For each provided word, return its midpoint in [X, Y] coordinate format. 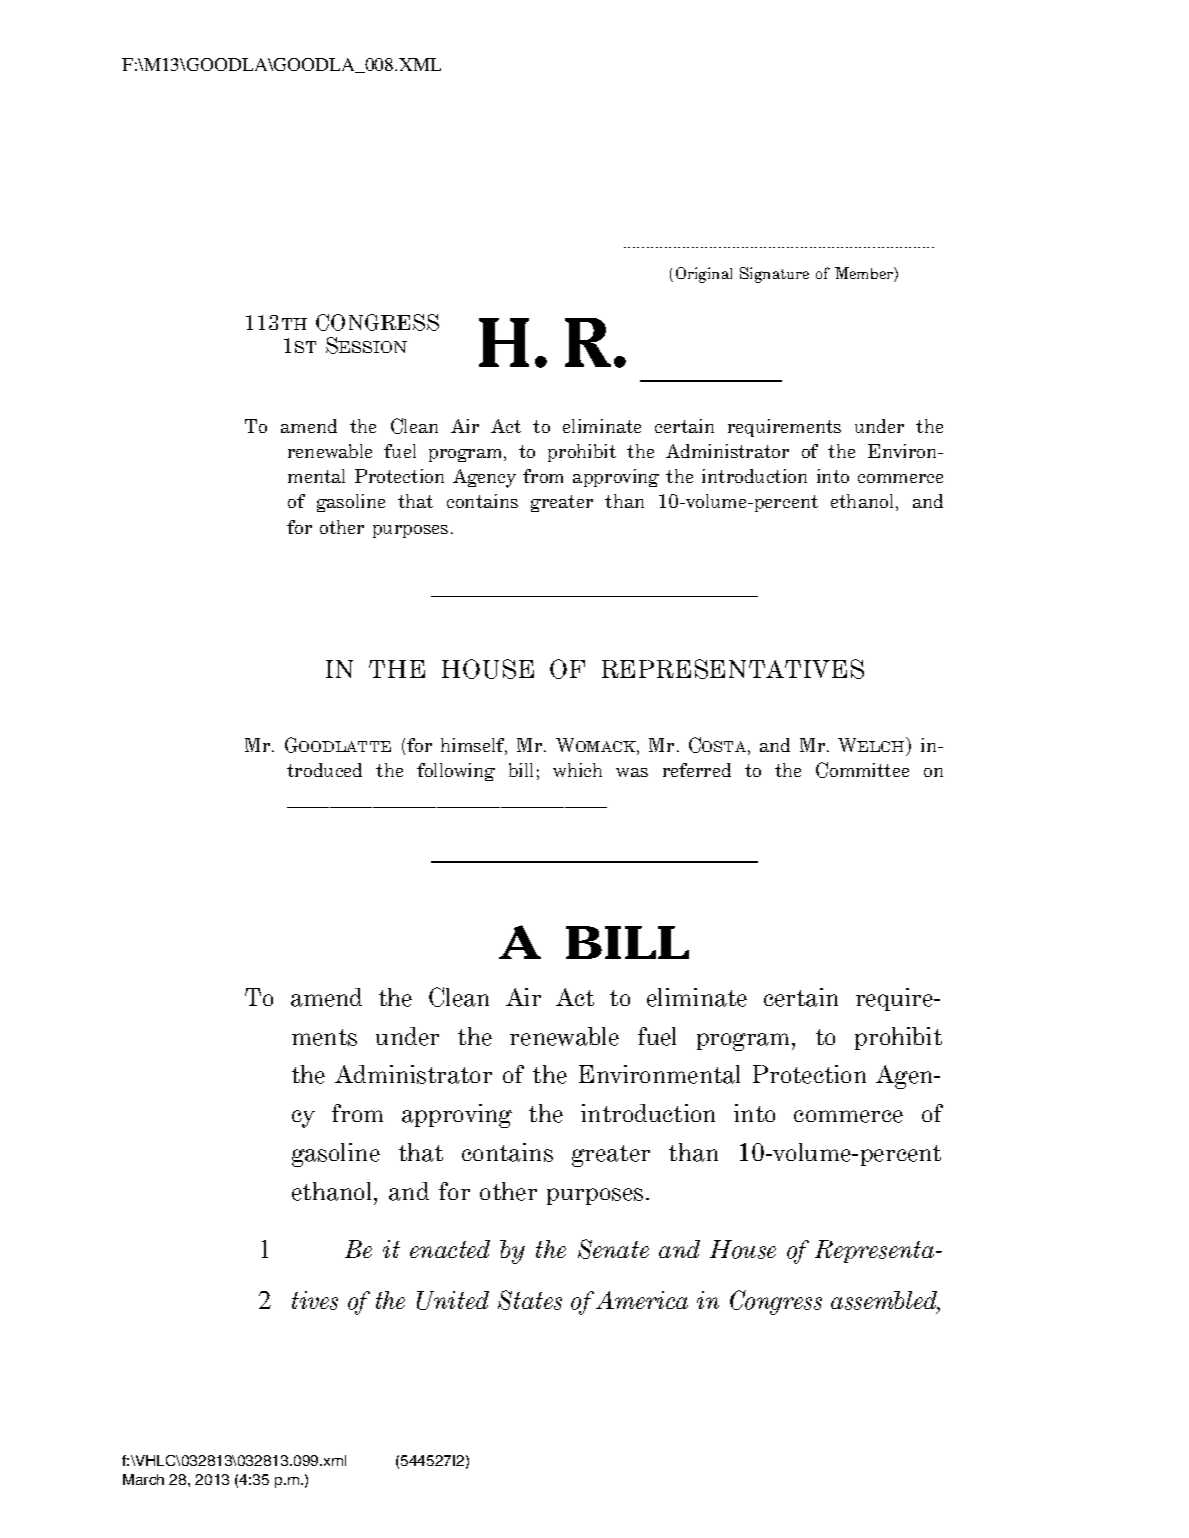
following [456, 772]
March [143, 1479]
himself [474, 746]
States [530, 1300]
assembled [885, 1301]
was [632, 772]
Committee [862, 770]
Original [704, 275]
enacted [450, 1249]
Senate [613, 1249]
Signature [774, 275]
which [577, 770]
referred [697, 770]
